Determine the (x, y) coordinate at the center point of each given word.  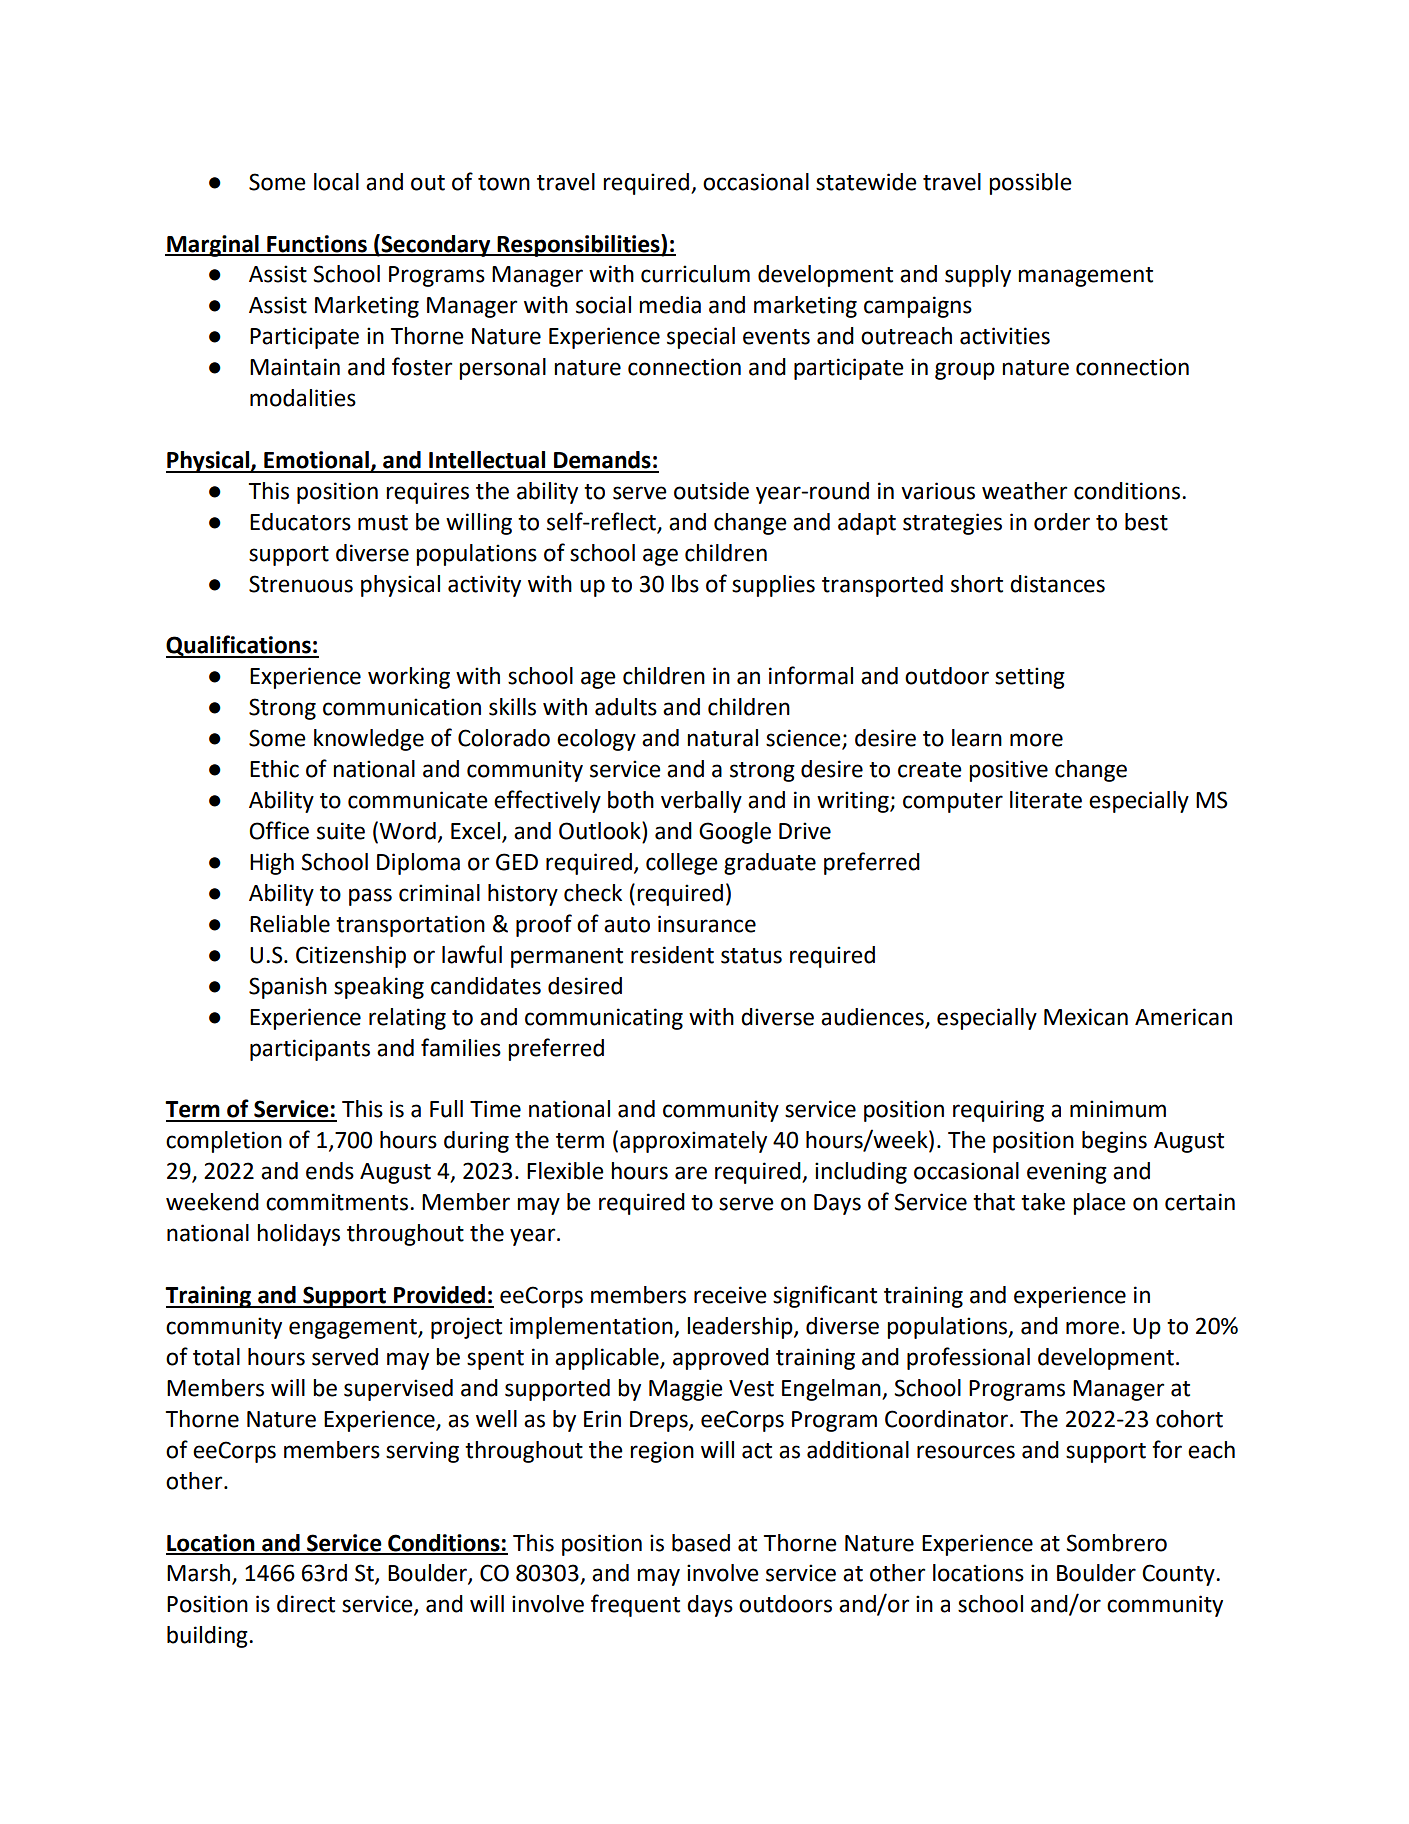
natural (722, 738)
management (1085, 277)
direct (306, 1604)
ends (330, 1171)
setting (1030, 678)
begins (1114, 1142)
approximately (693, 1142)
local (336, 182)
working (409, 678)
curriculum (695, 274)
